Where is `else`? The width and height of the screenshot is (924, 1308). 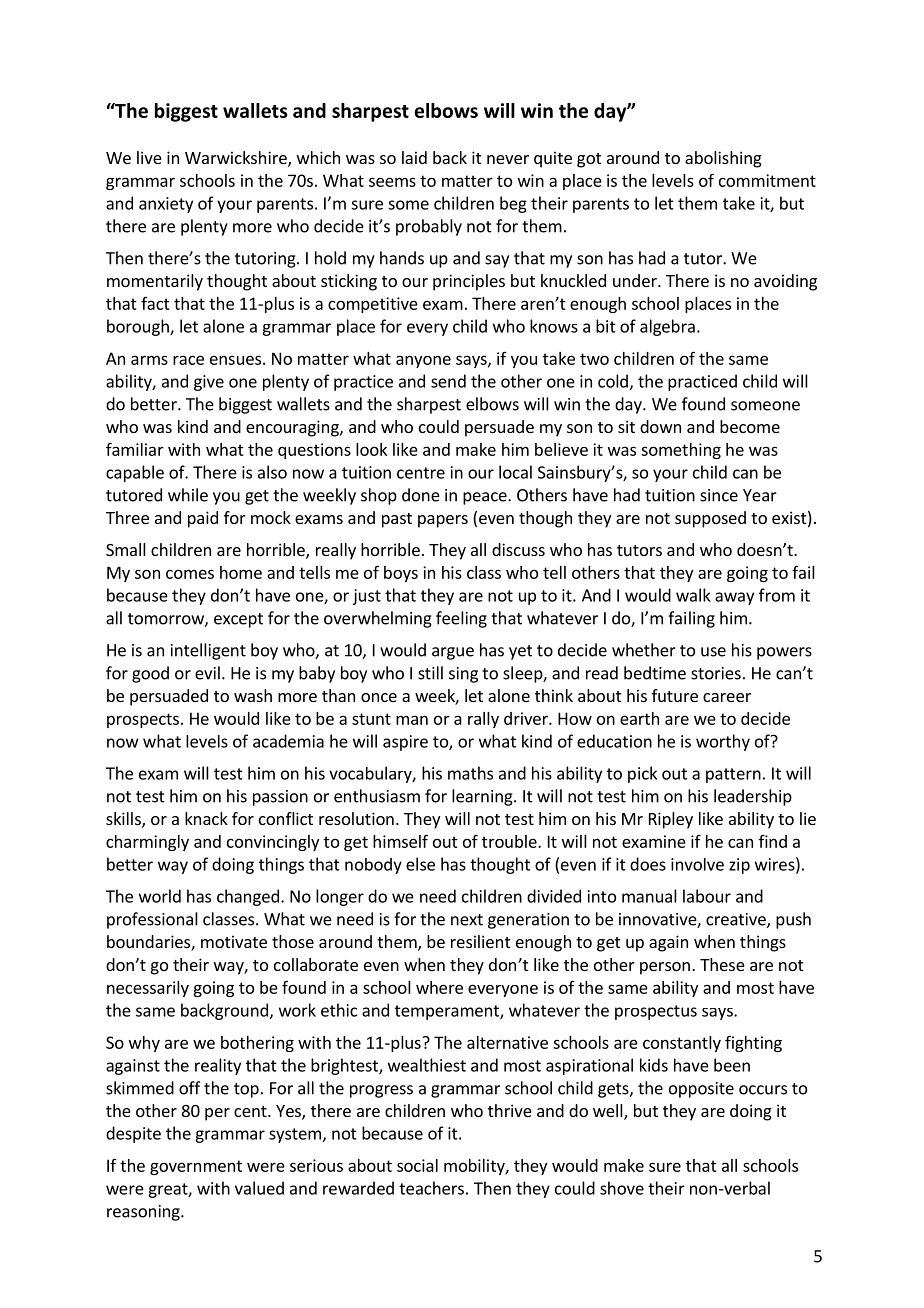 else is located at coordinates (420, 864).
